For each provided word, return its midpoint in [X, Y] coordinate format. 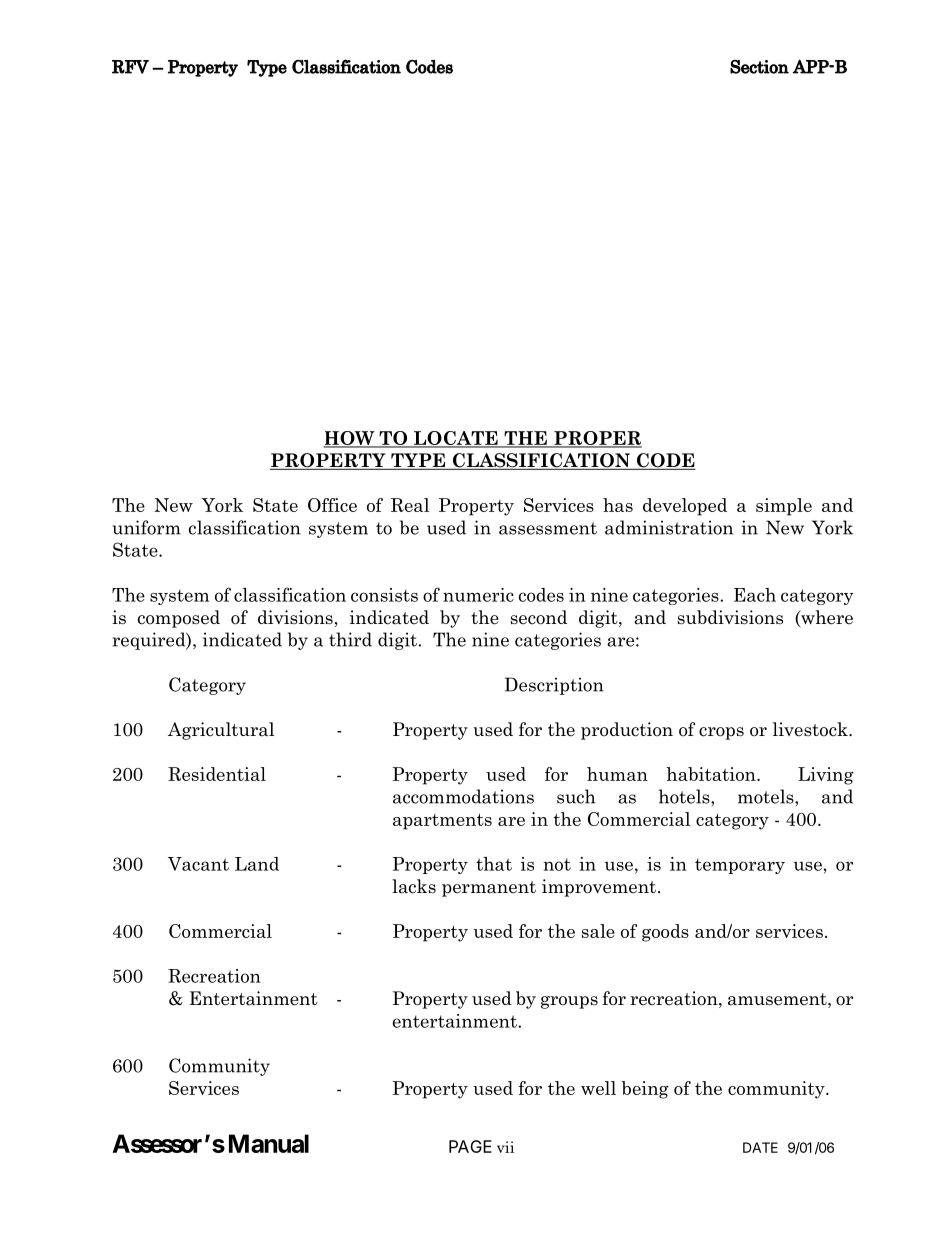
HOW [350, 439]
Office [332, 505]
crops [721, 733]
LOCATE [456, 439]
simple [784, 507]
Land [257, 864]
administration [669, 527]
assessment [548, 528]
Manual [269, 1143]
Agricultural [221, 731]
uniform [147, 527]
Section [759, 67]
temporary [740, 866]
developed [685, 507]
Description [554, 686]
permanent [489, 889]
